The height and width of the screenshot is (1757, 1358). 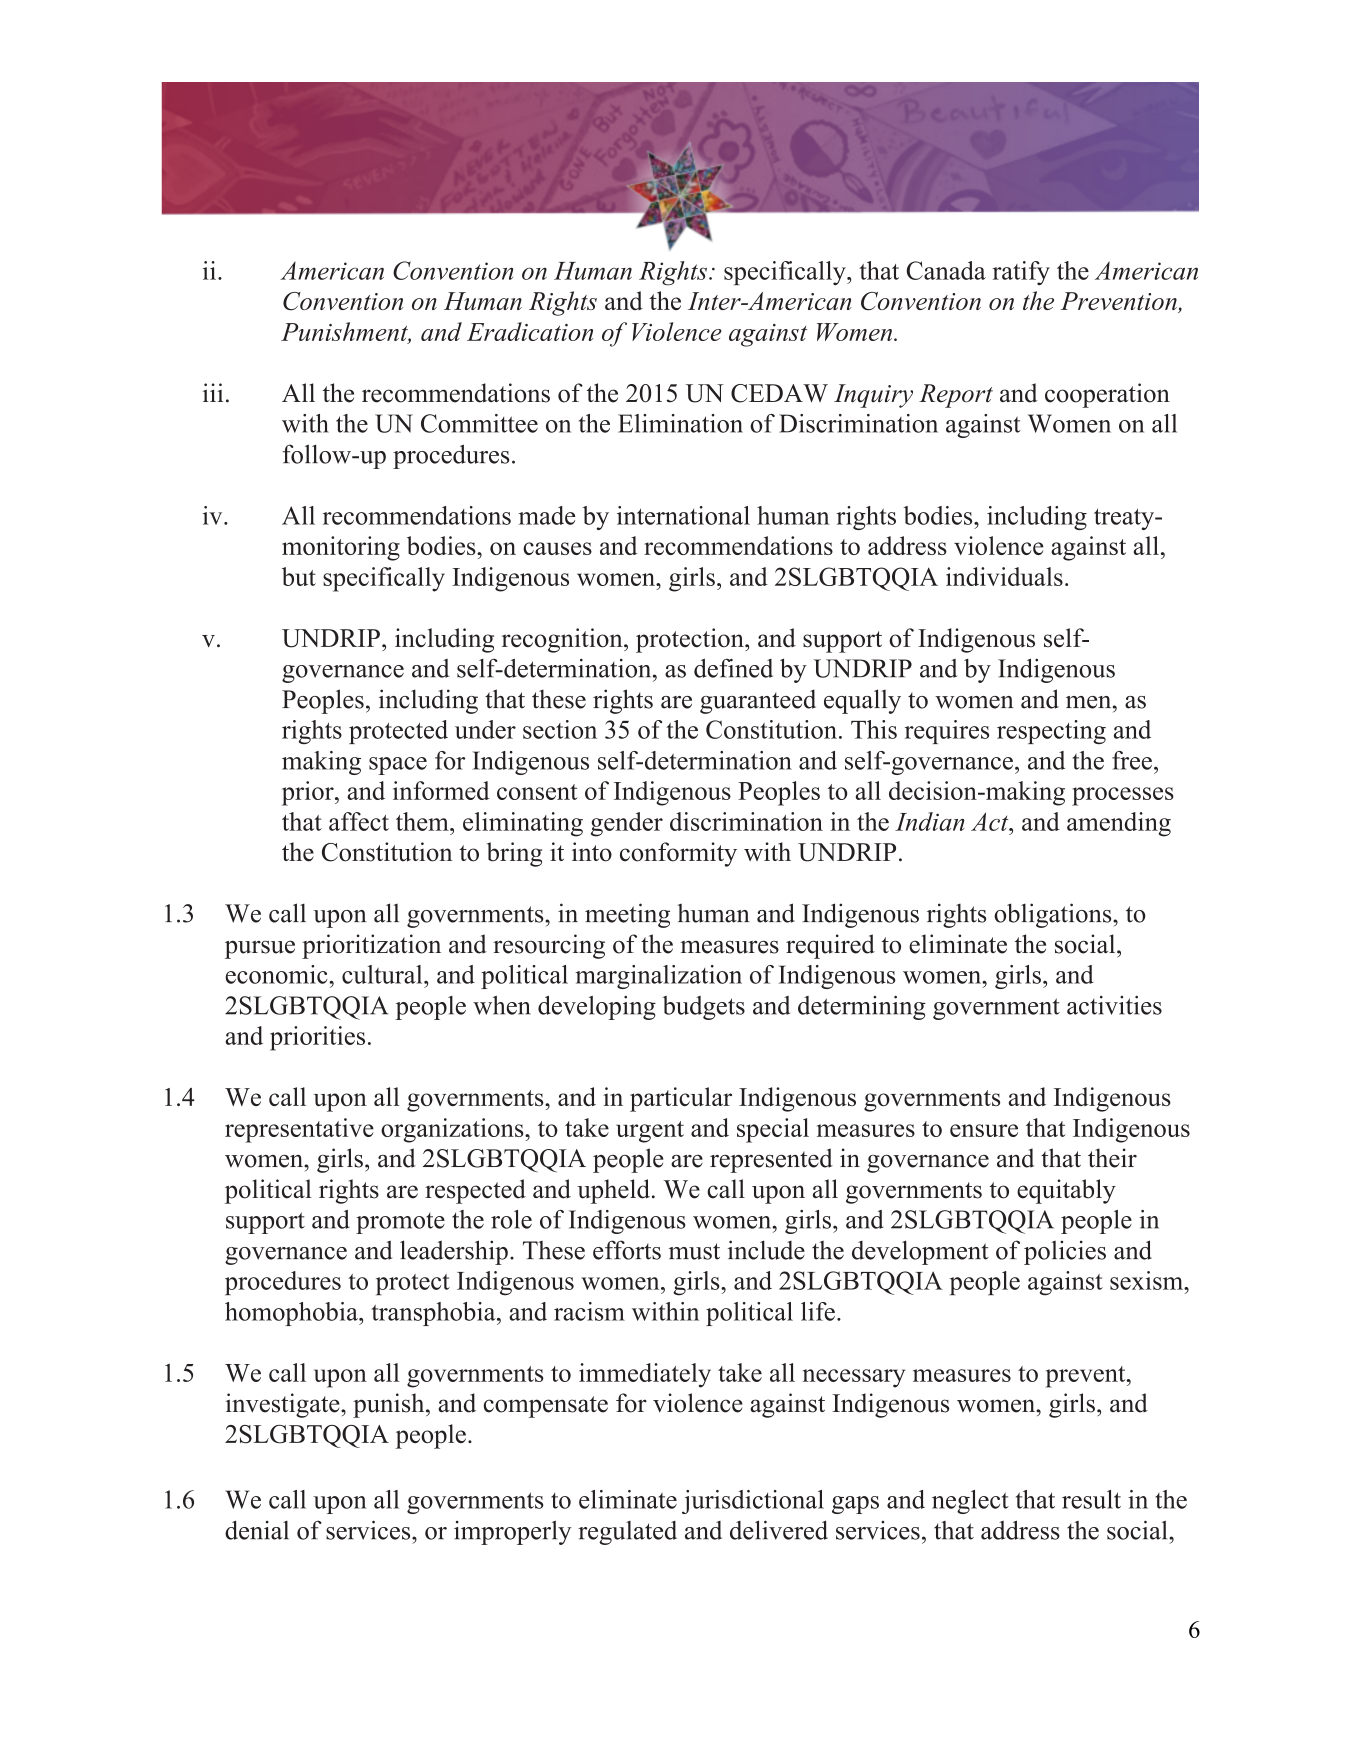 What do you see at coordinates (400, 1223) in the screenshot?
I see `promote` at bounding box center [400, 1223].
